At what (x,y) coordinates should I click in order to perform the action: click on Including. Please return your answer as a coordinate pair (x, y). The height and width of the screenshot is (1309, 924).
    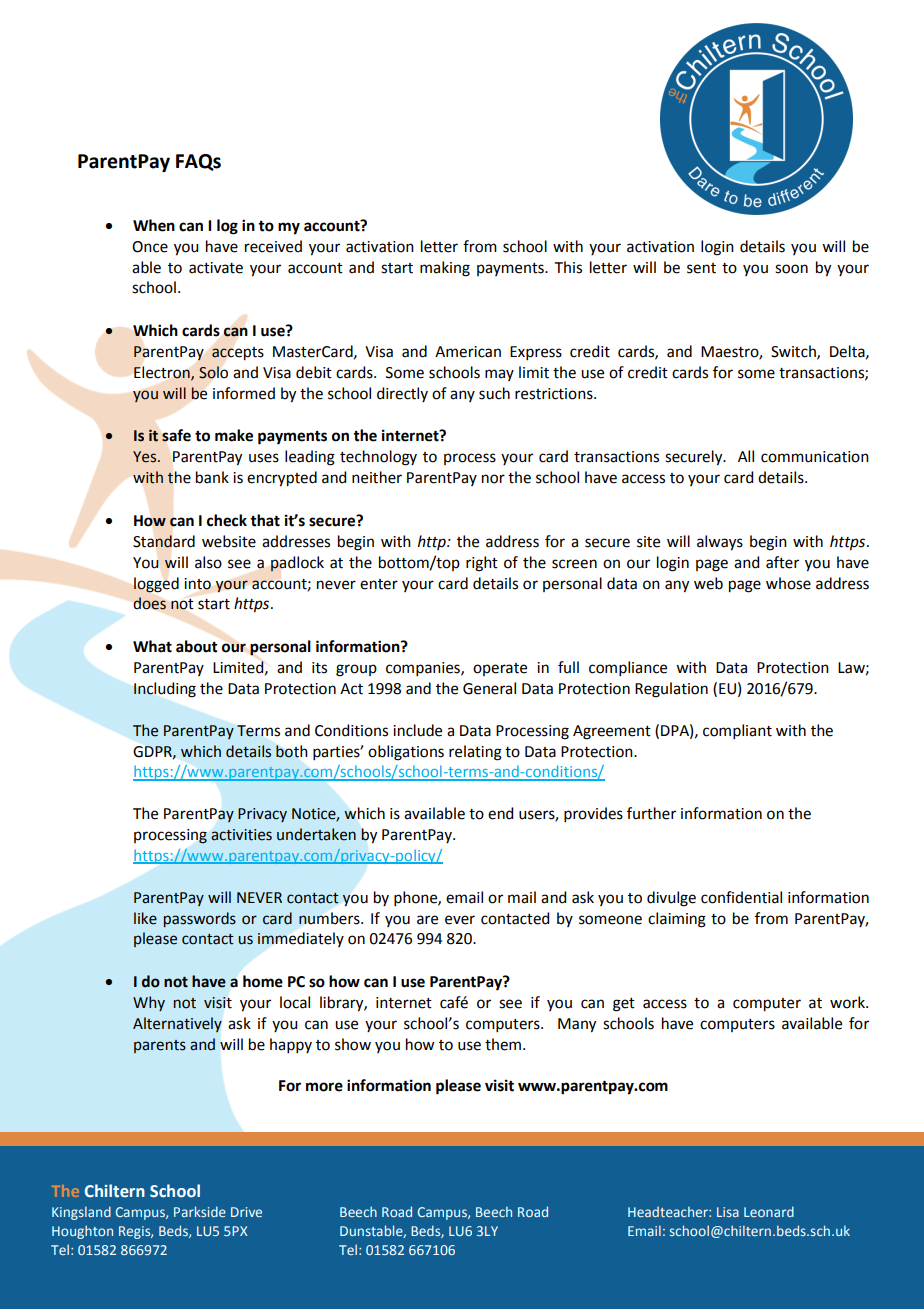
    Looking at the image, I should click on (165, 690).
